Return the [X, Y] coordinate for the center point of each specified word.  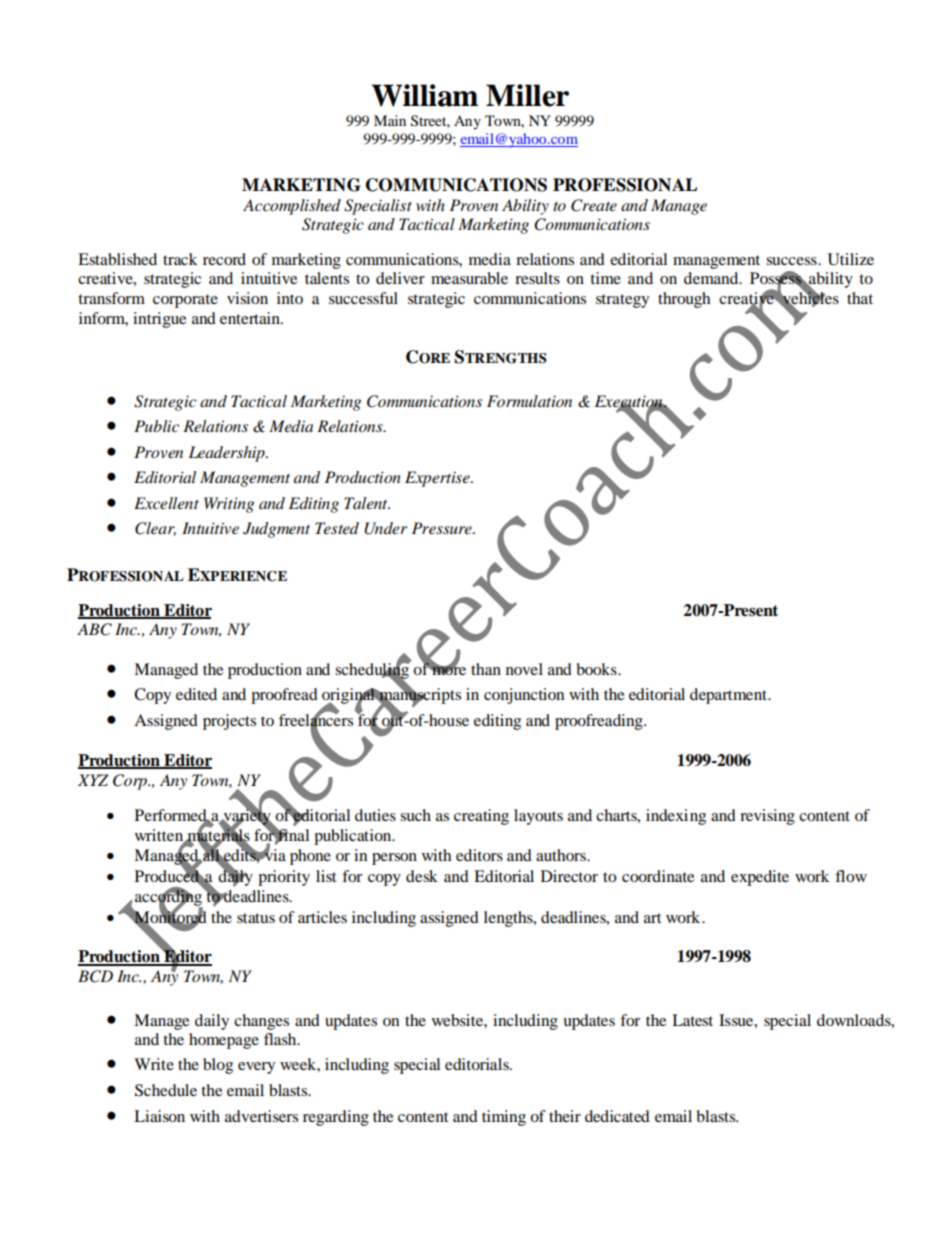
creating [481, 817]
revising [767, 817]
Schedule [166, 1090]
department [729, 696]
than [486, 669]
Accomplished [292, 207]
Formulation [529, 401]
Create [594, 205]
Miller [527, 95]
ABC [94, 629]
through [684, 300]
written [160, 836]
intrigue [159, 320]
